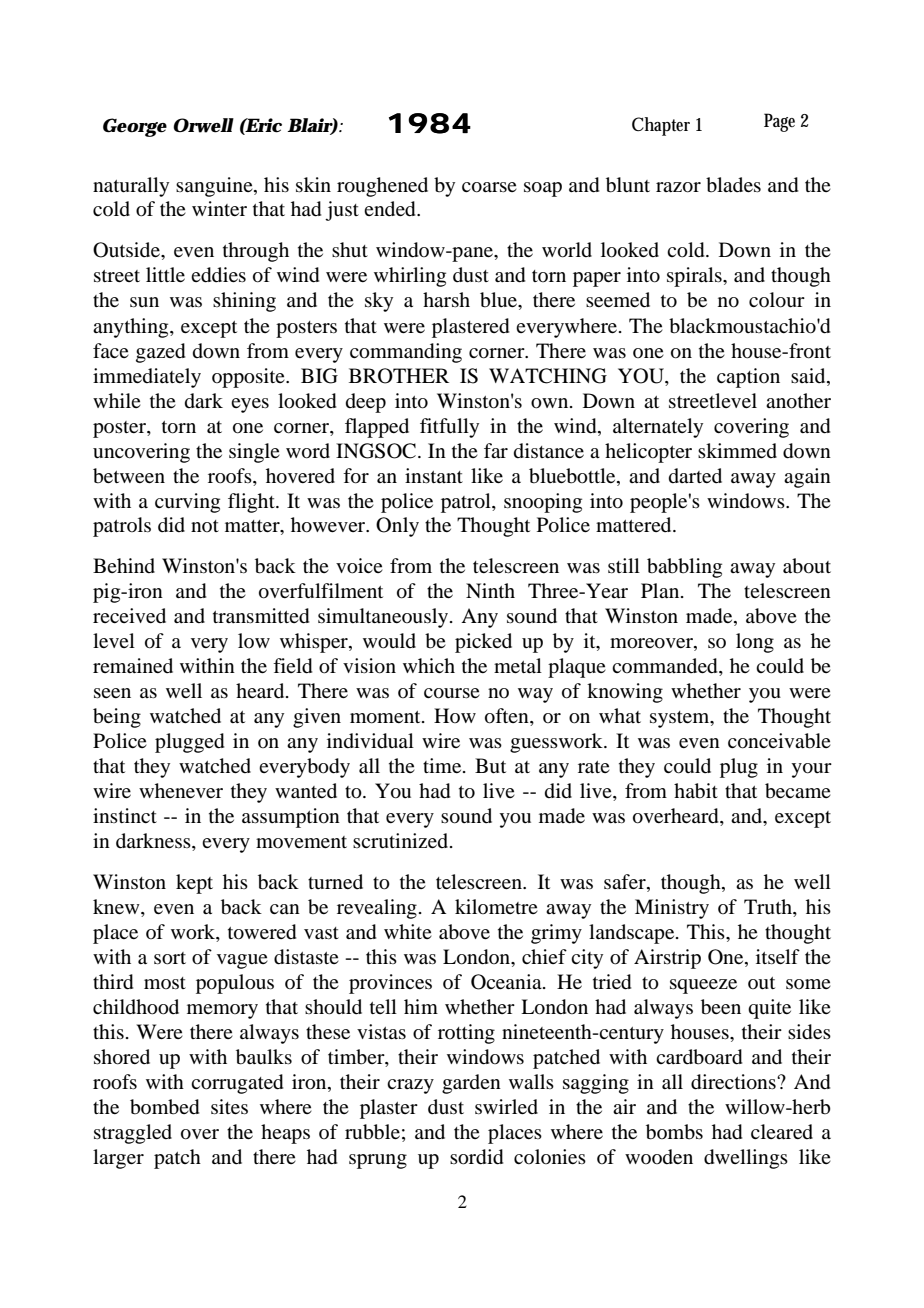 The image size is (924, 1308). I want to click on sanguine, so click(215, 187).
